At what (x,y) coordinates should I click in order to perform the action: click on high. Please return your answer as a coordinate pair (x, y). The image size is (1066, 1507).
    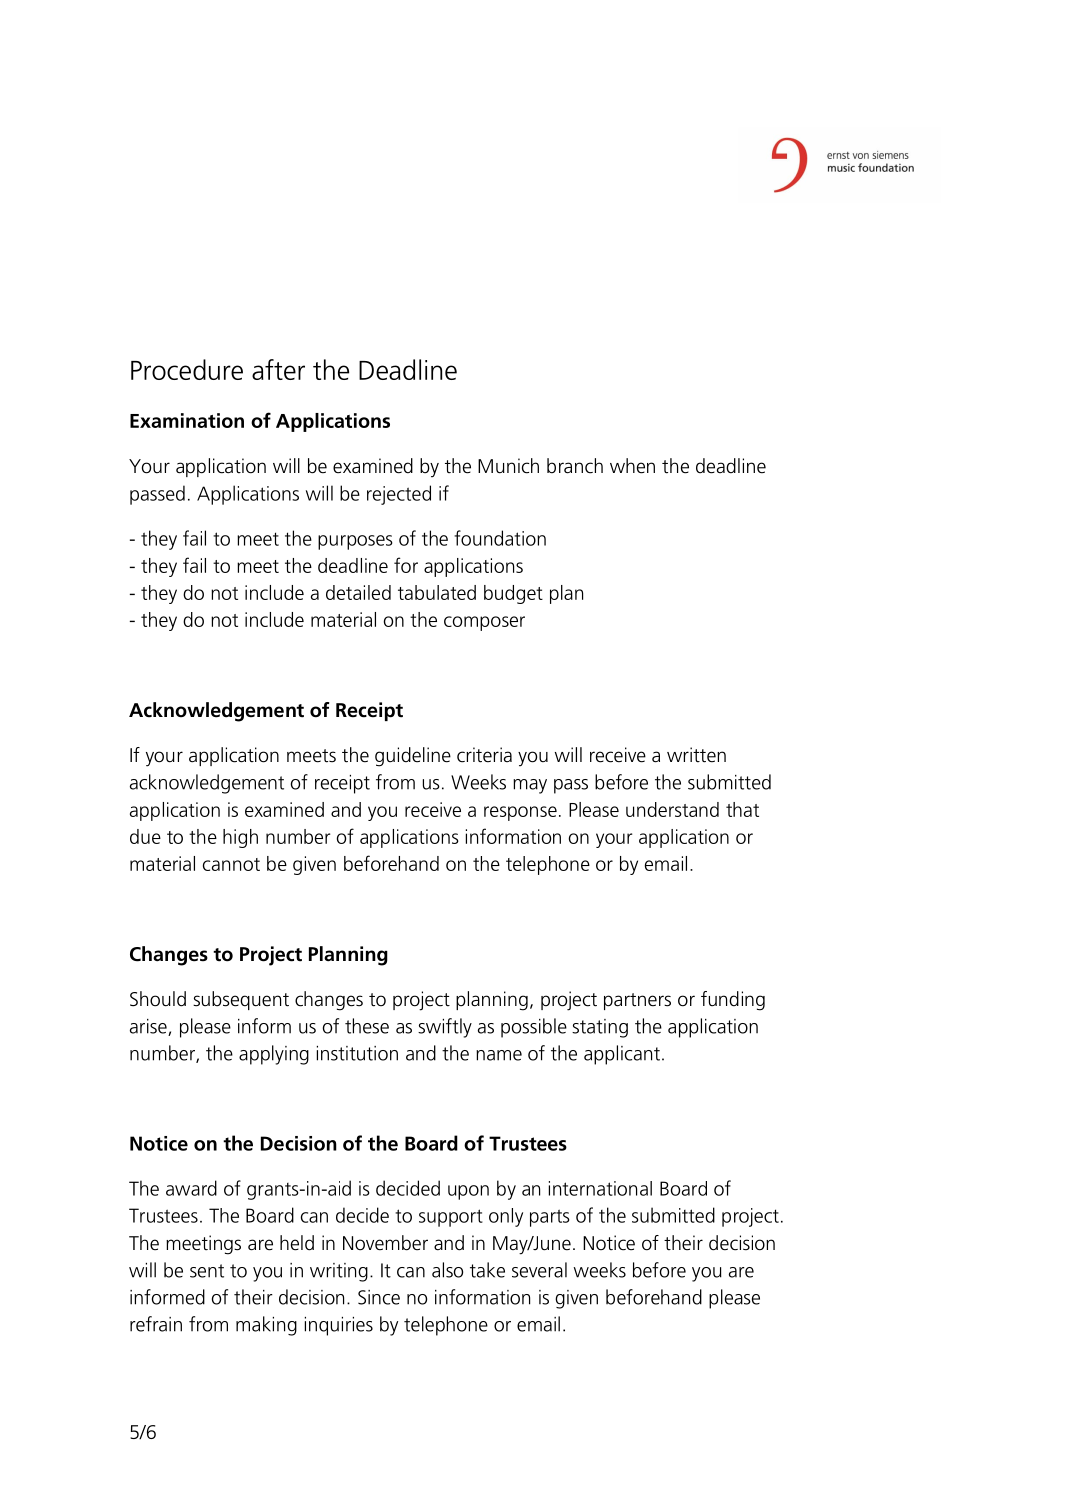
    Looking at the image, I should click on (240, 838).
